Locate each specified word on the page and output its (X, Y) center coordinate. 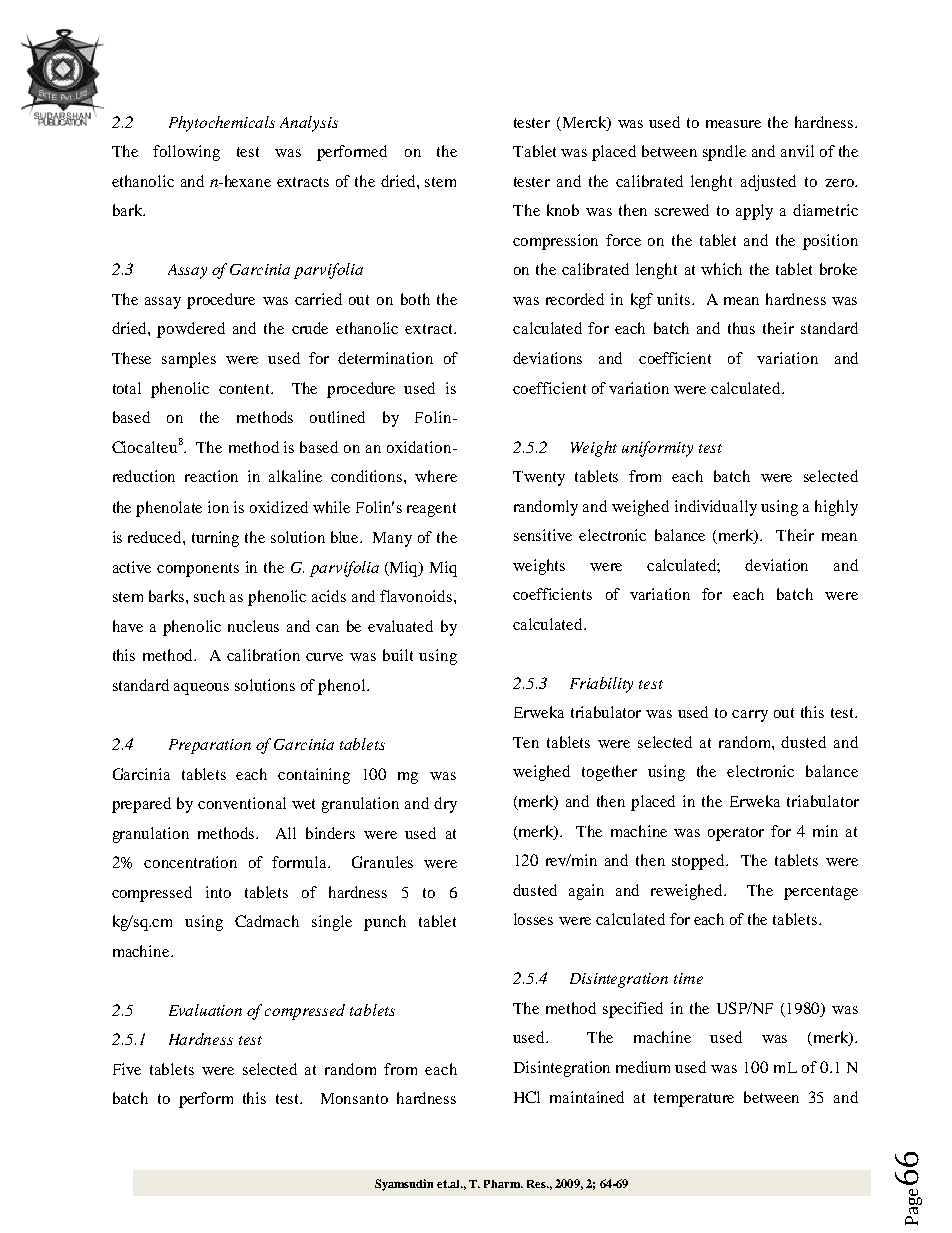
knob (563, 210)
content (245, 389)
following (186, 153)
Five (127, 1069)
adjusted (768, 183)
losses (533, 919)
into (218, 892)
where (436, 476)
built (398, 655)
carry (750, 716)
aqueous (201, 689)
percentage (821, 893)
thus (741, 328)
